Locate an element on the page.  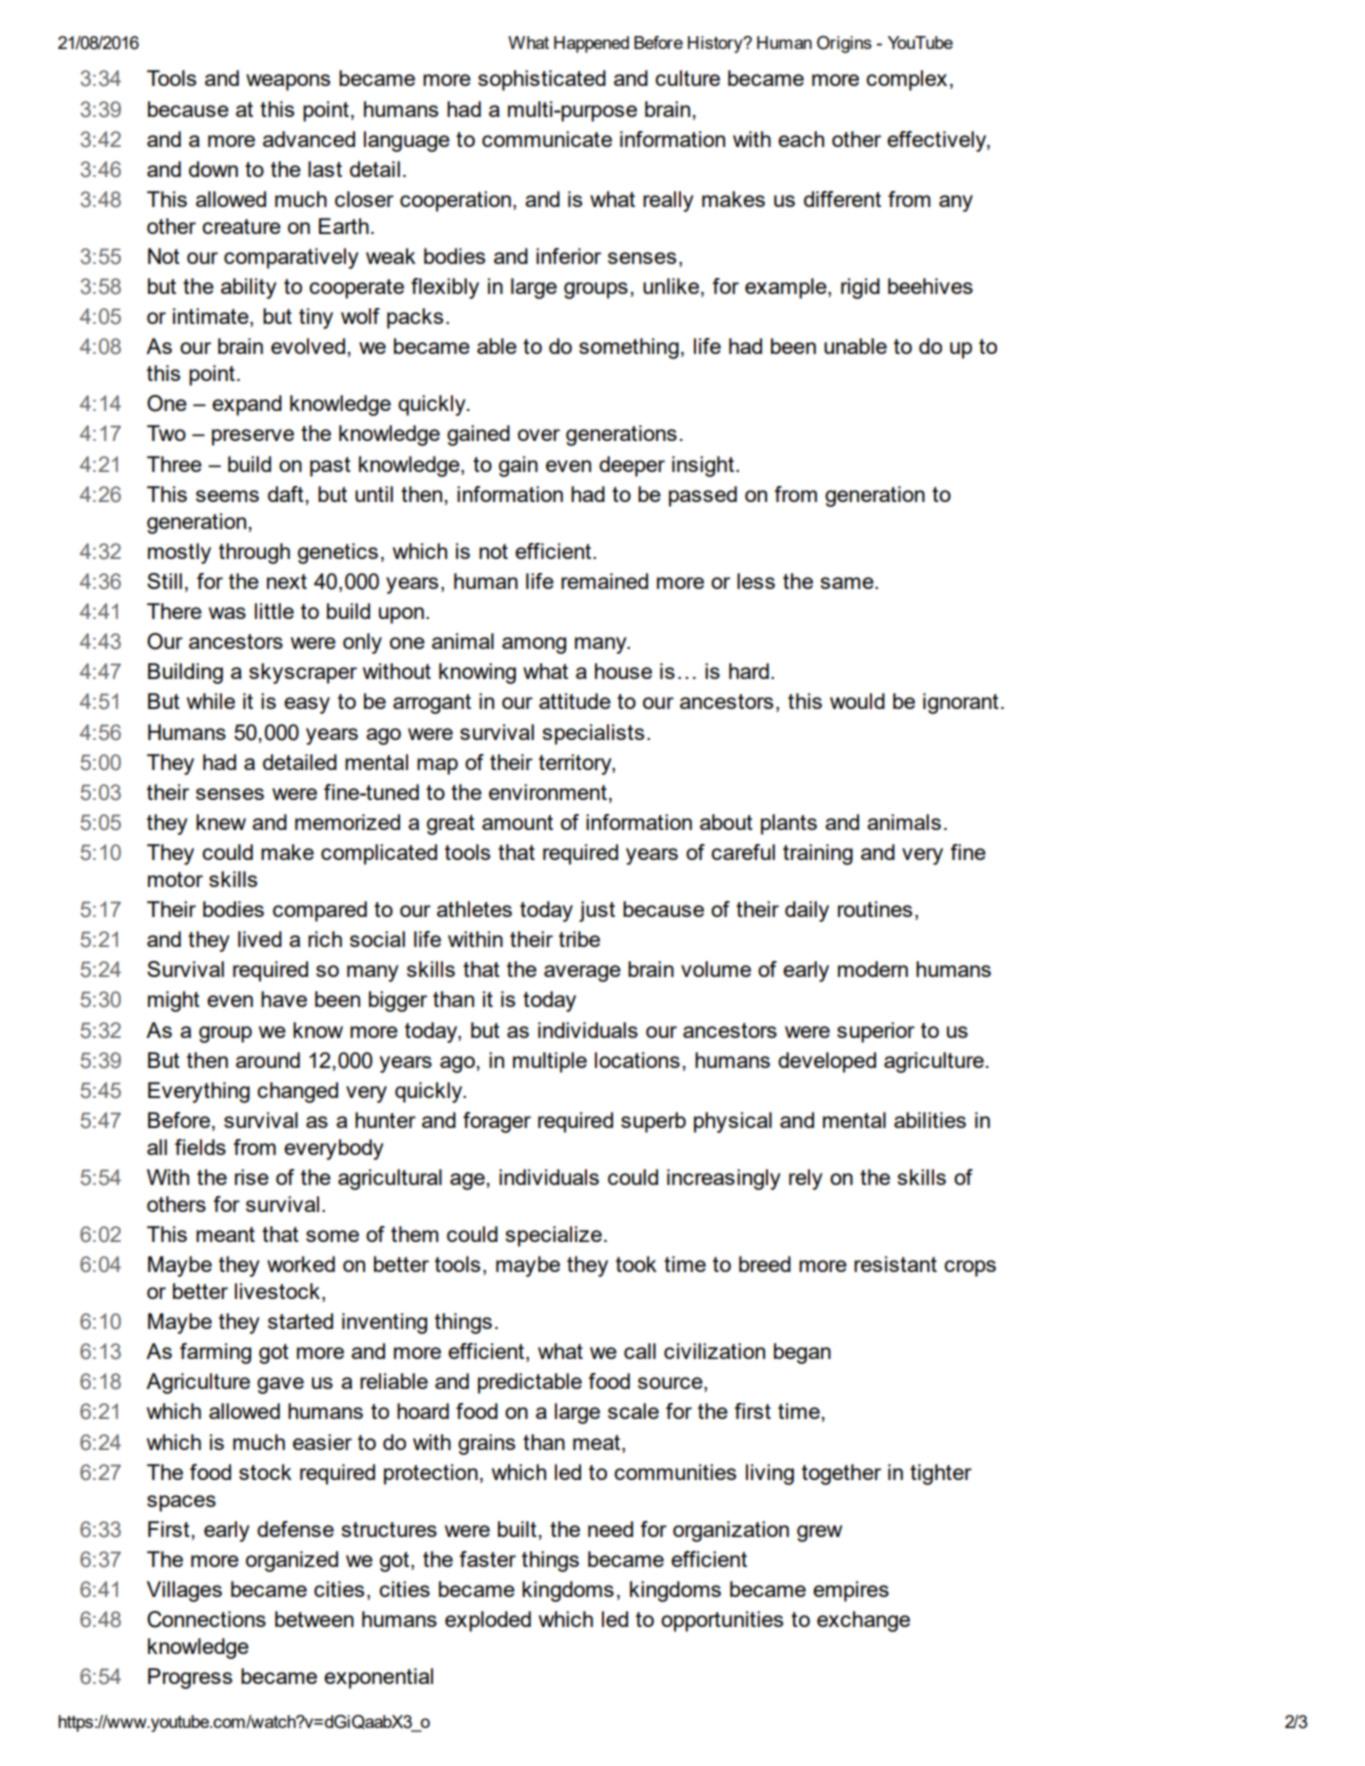
changed is located at coordinates (297, 1092).
